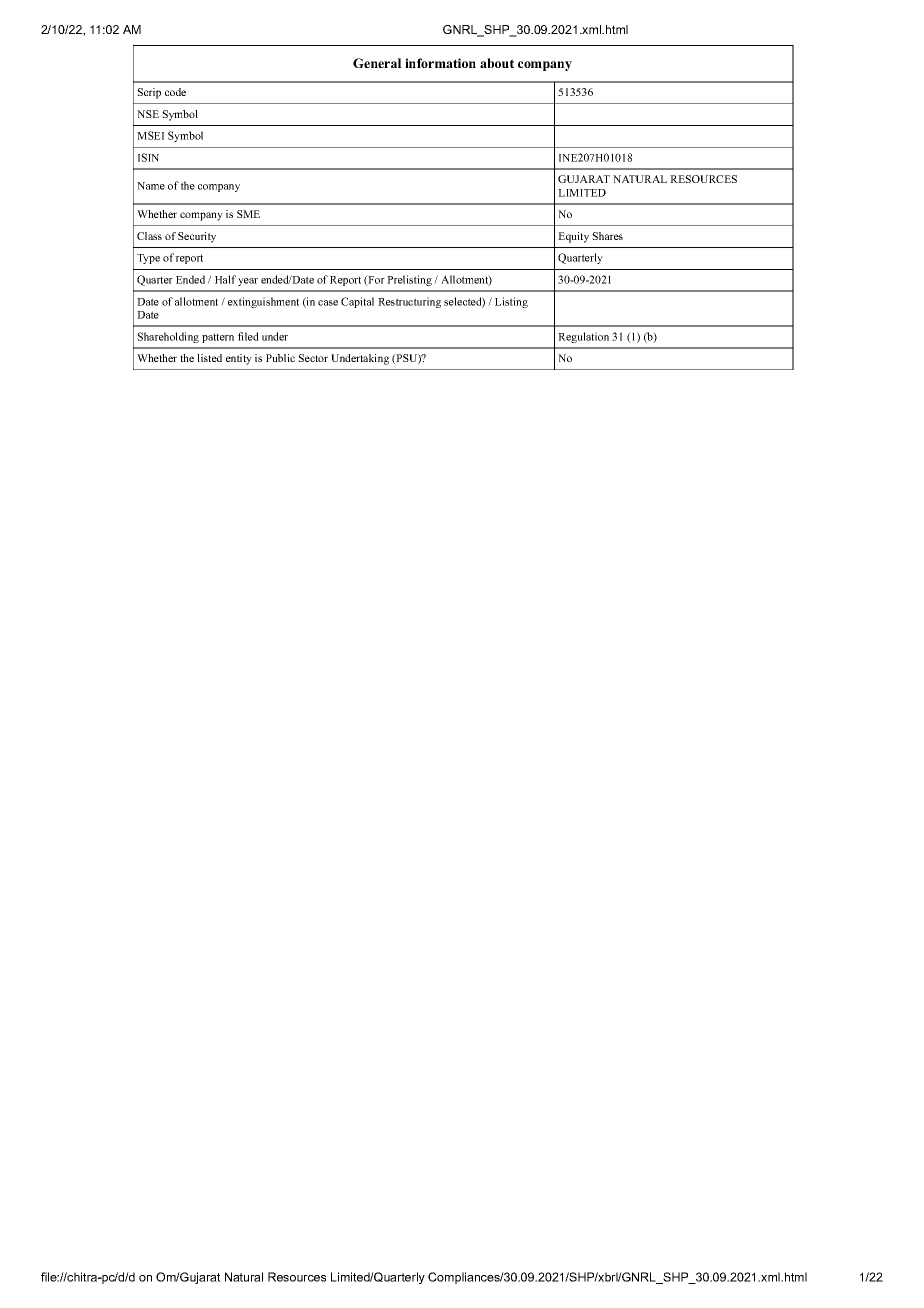 This document has height=1308, width=924. Describe the element at coordinates (583, 337) in the document. I see `Regulation` at that location.
